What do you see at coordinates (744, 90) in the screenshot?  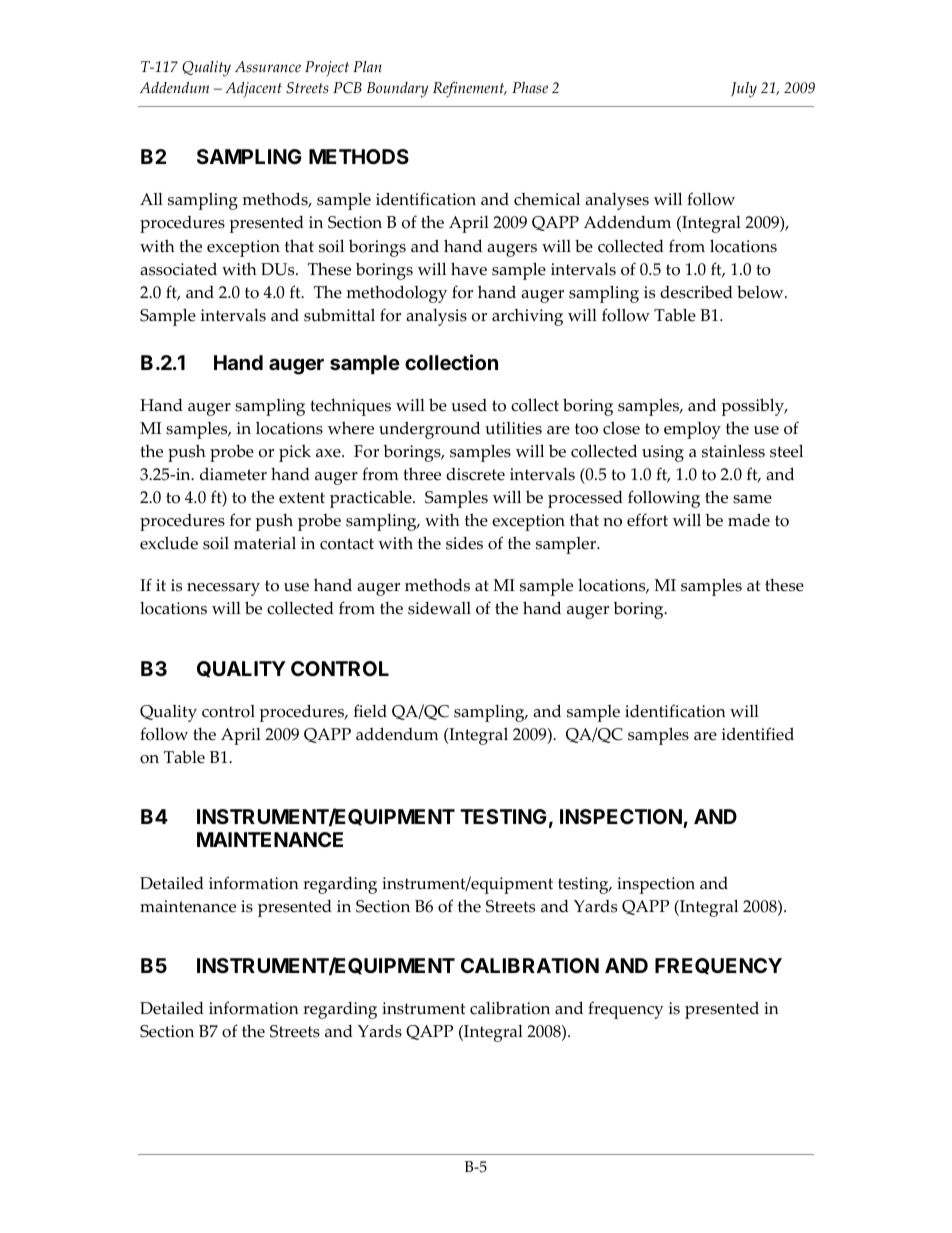 I see `July` at bounding box center [744, 90].
